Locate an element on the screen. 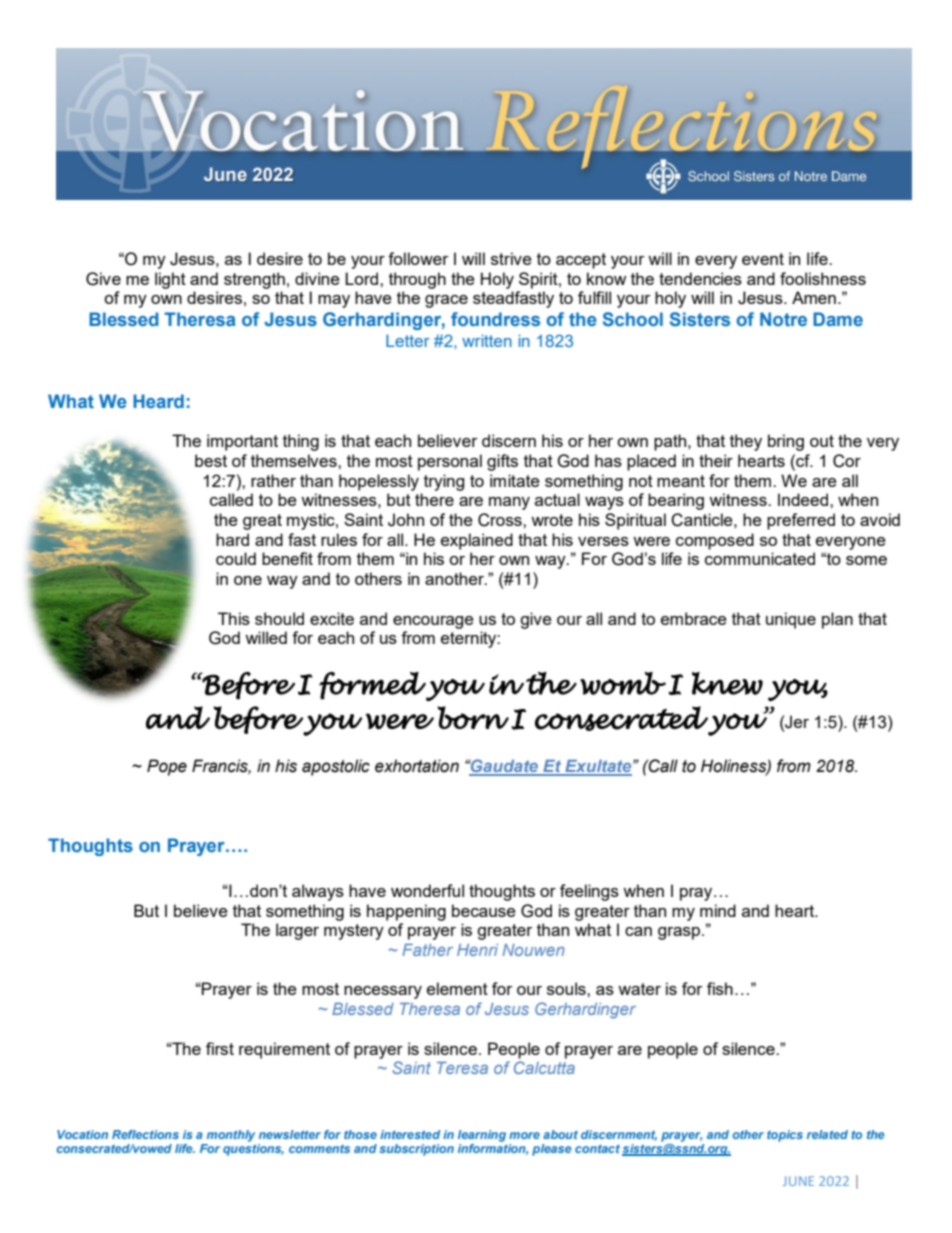  because is located at coordinates (484, 910).
